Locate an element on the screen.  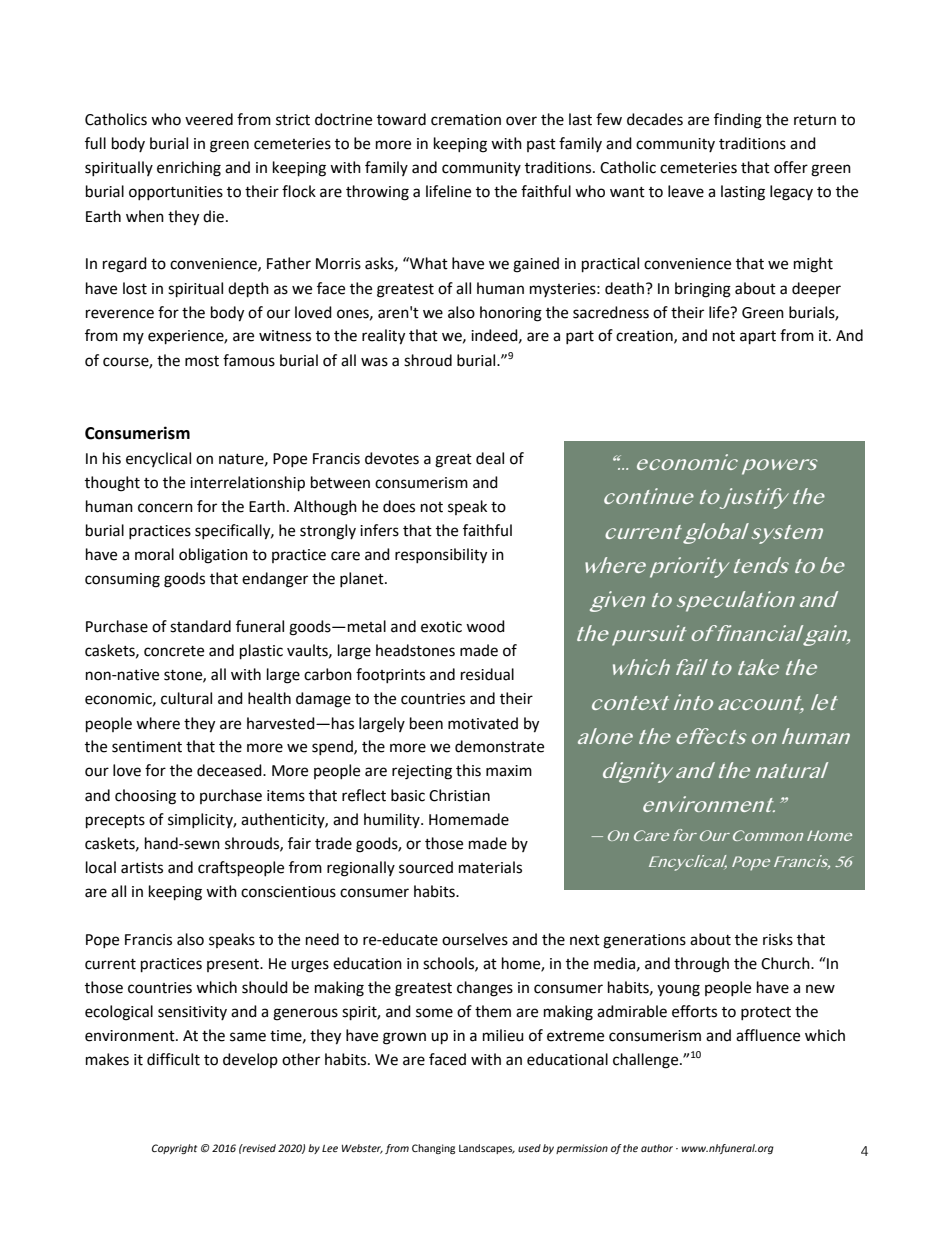
exotic is located at coordinates (441, 627).
